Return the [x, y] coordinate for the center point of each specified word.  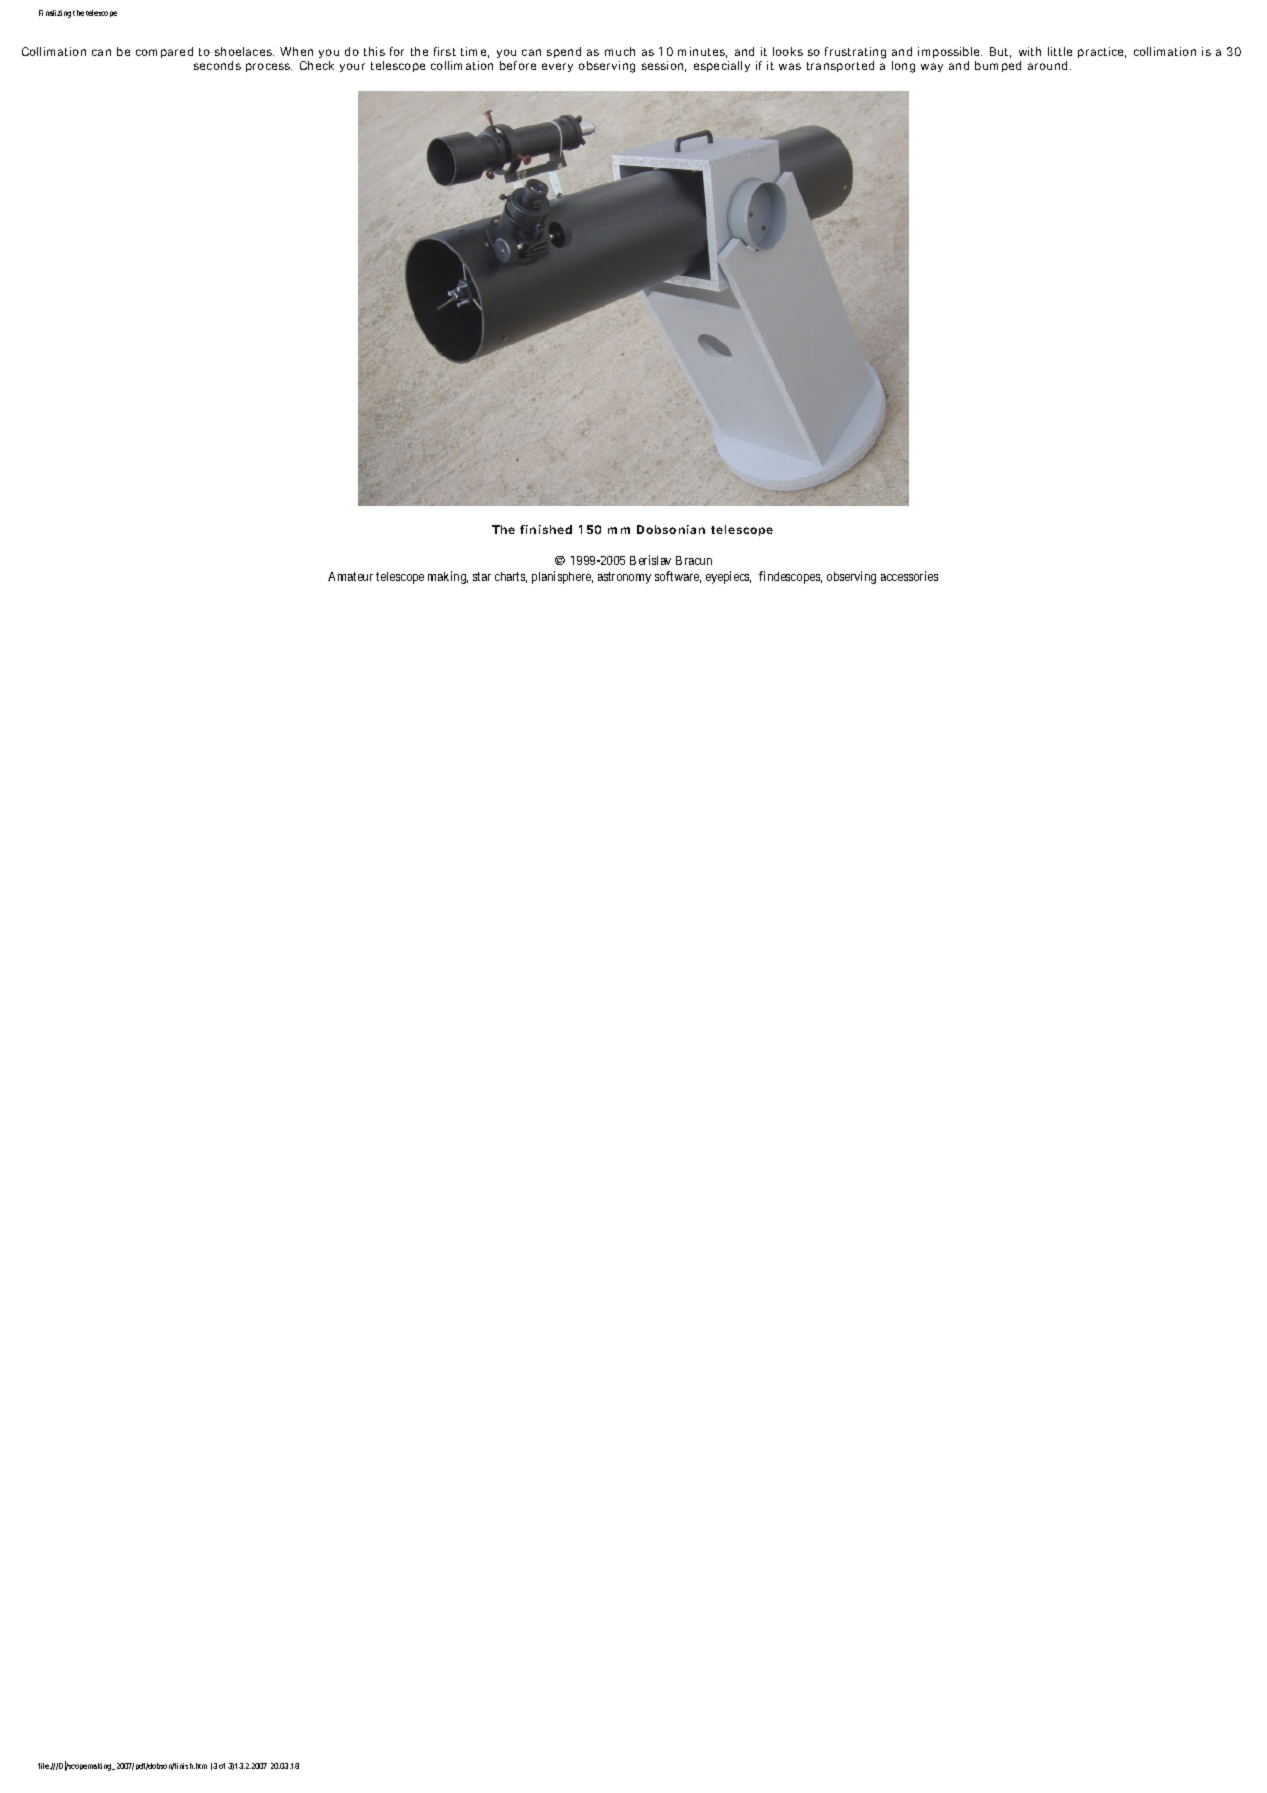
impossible [948, 54]
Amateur [350, 576]
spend [564, 52]
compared [164, 52]
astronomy [624, 578]
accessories [909, 576]
